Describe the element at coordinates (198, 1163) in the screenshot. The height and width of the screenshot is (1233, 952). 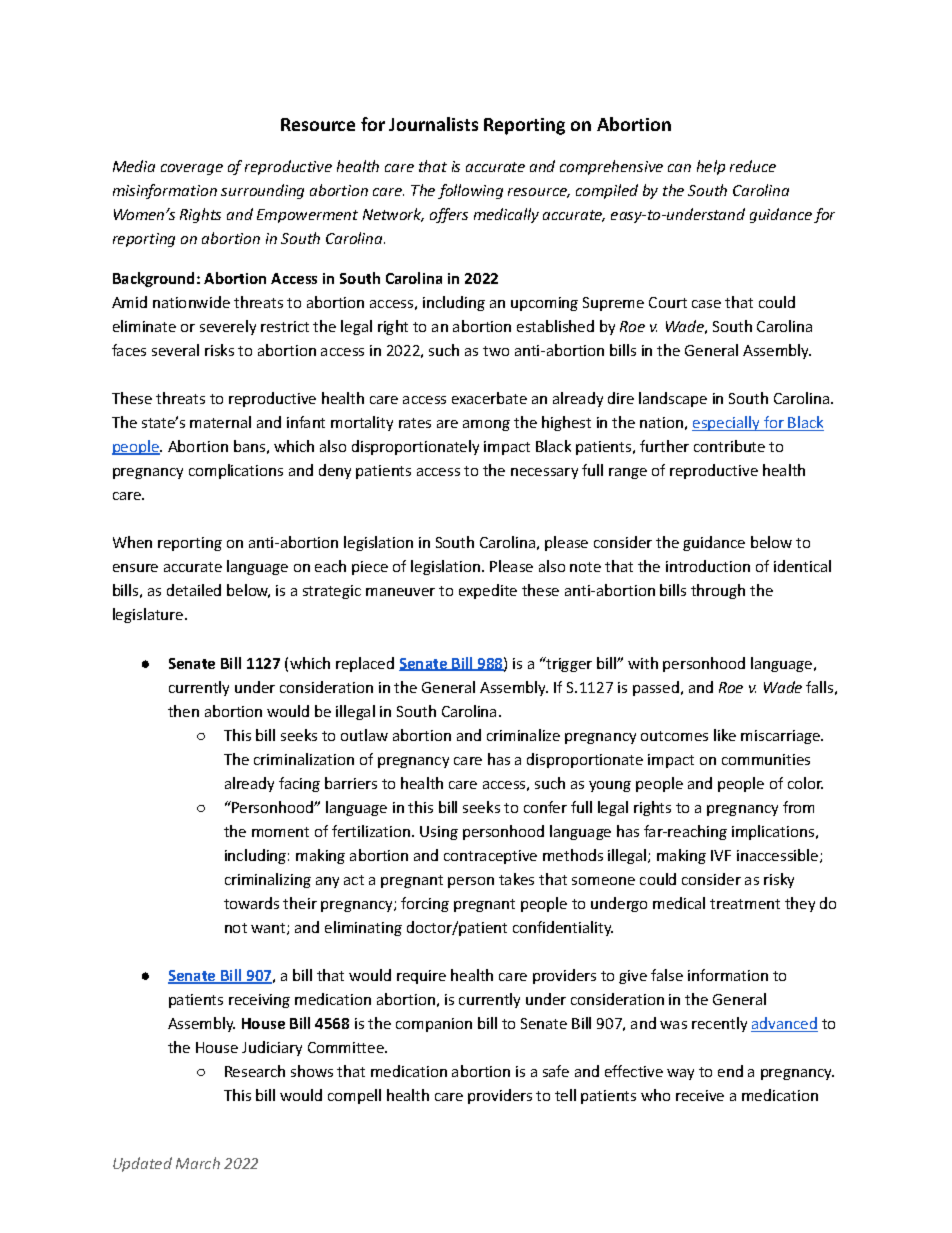
I see `March` at that location.
